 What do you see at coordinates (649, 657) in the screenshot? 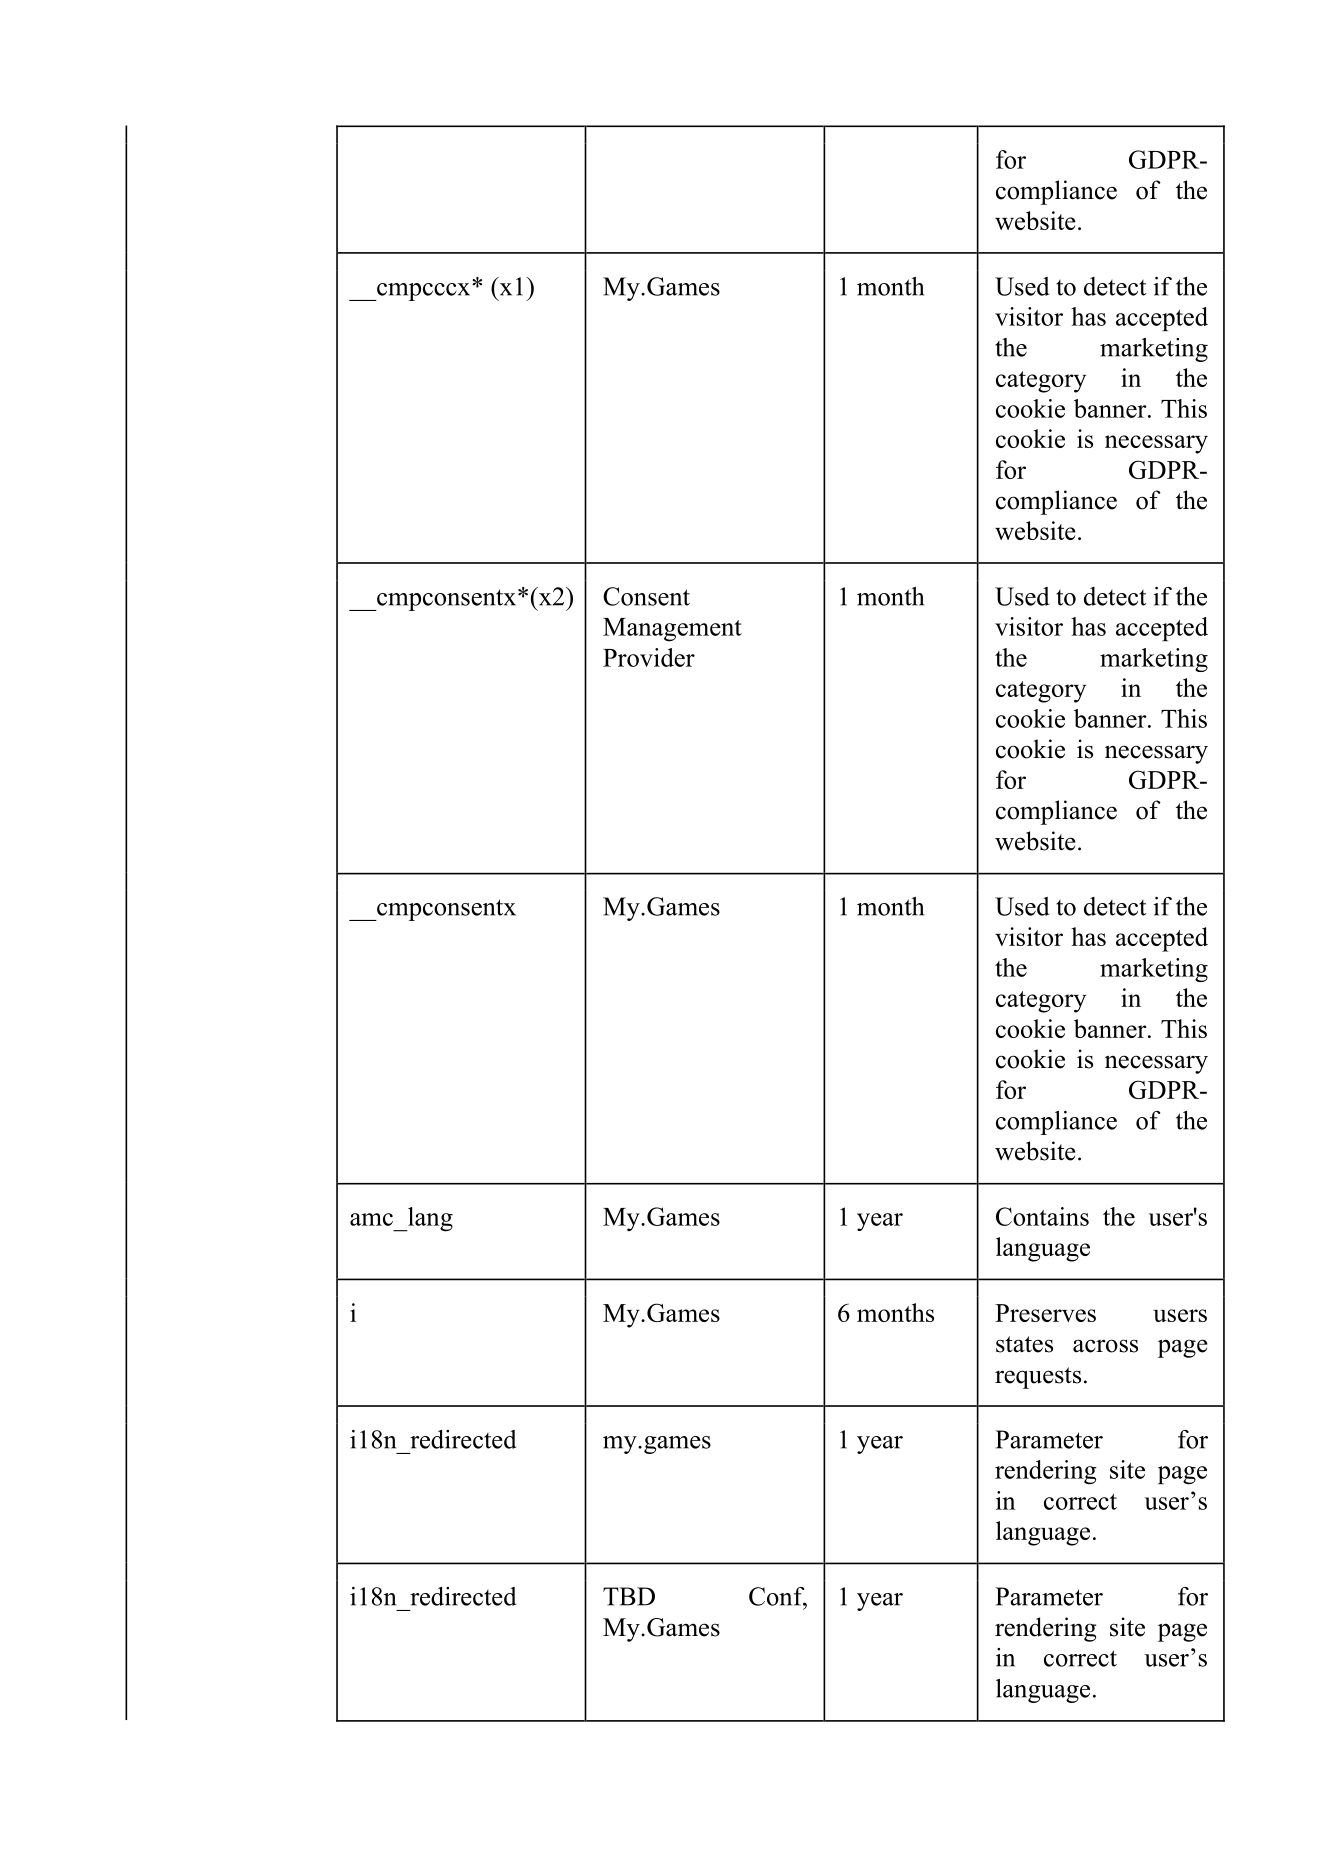
I see `Provider` at bounding box center [649, 657].
